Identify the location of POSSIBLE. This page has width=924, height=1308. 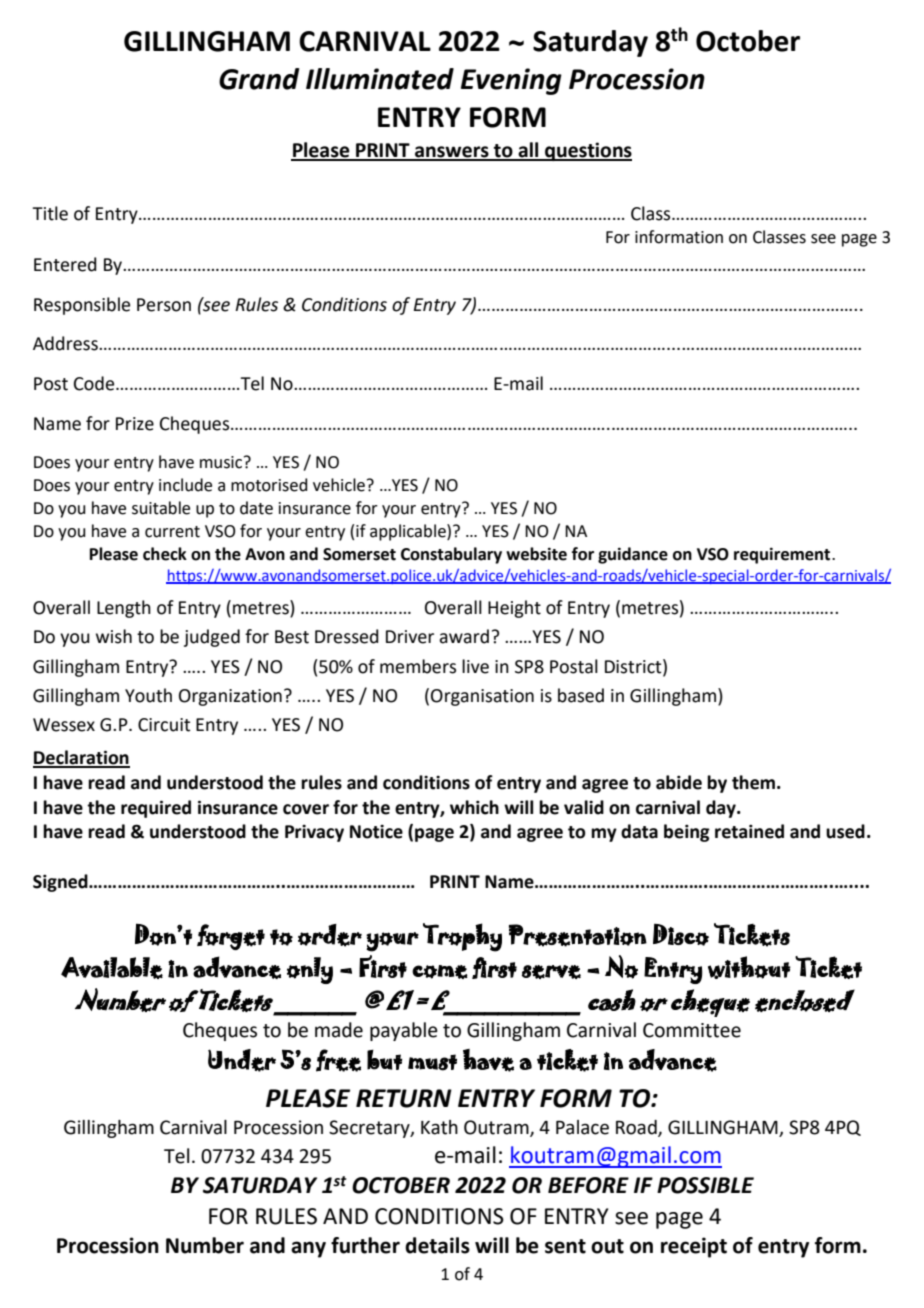
(705, 1185).
